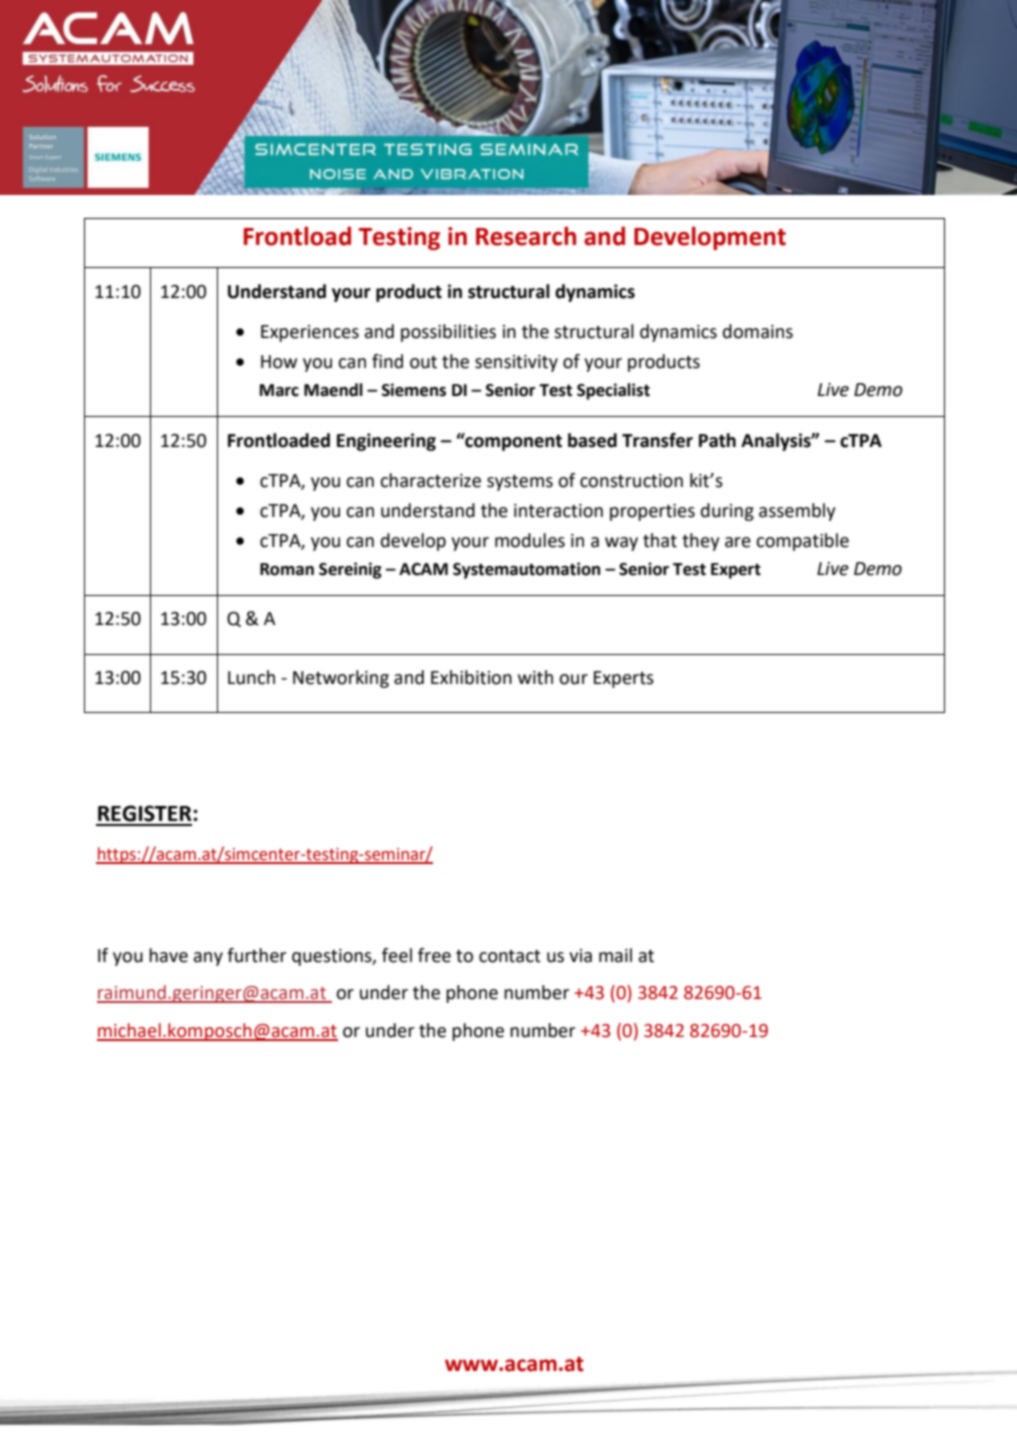  Describe the element at coordinates (526, 236) in the screenshot. I see `Research` at that location.
